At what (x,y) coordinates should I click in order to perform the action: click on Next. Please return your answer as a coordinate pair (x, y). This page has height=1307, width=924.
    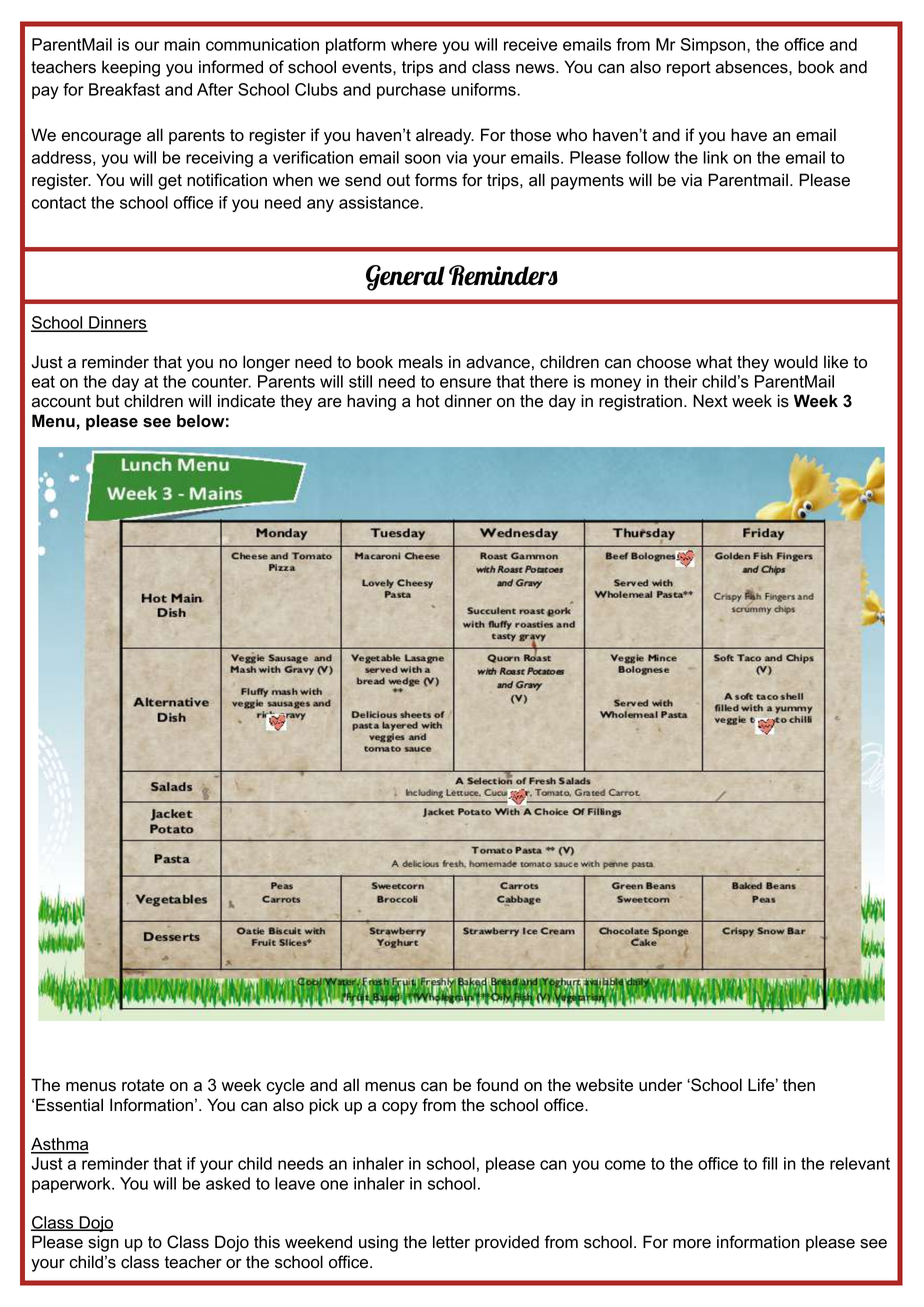
    Looking at the image, I should click on (710, 401).
